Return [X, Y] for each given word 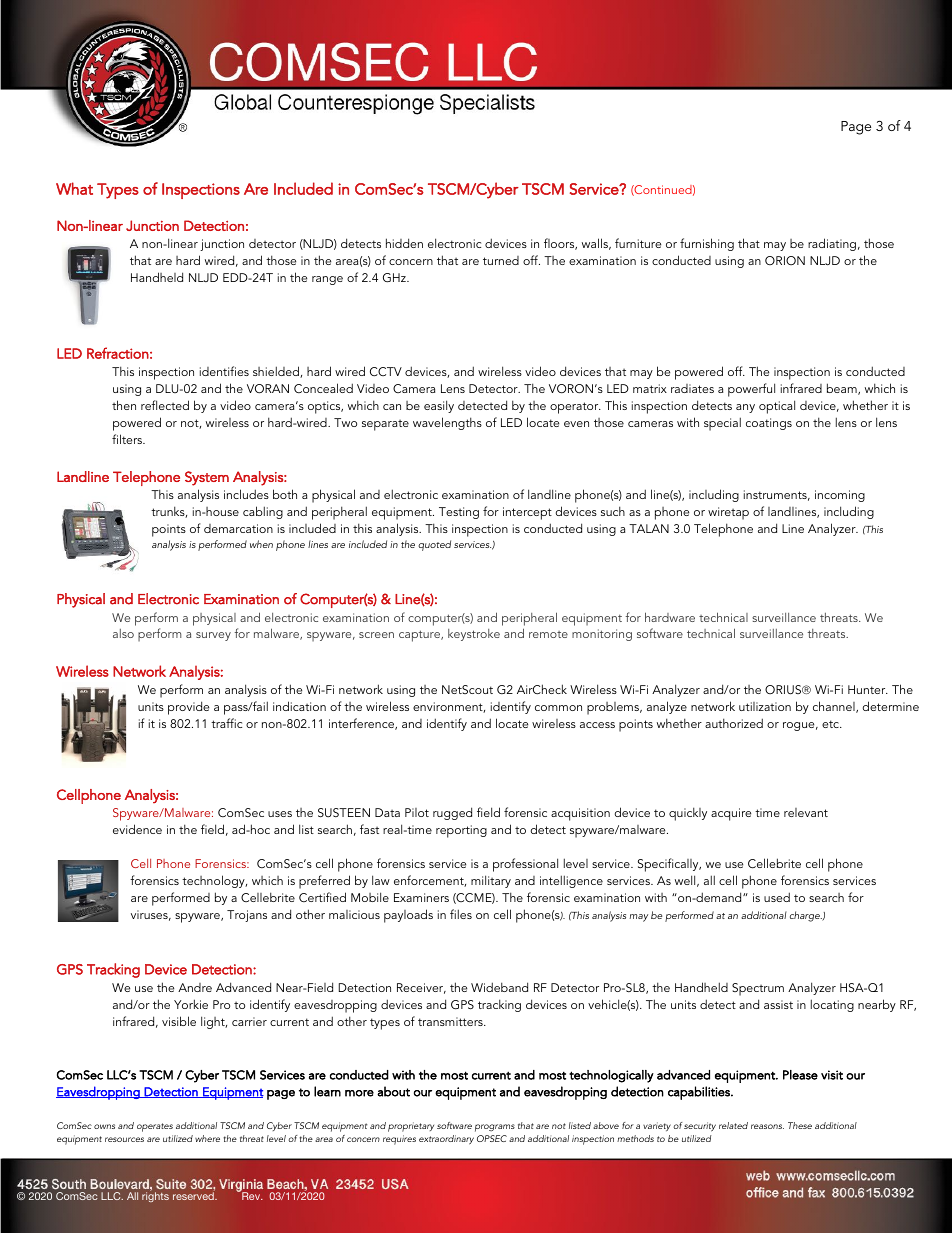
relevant [806, 812]
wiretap [728, 513]
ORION [785, 260]
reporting [461, 831]
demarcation [238, 528]
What [74, 188]
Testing [459, 513]
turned [501, 260]
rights [155, 1197]
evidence [137, 829]
